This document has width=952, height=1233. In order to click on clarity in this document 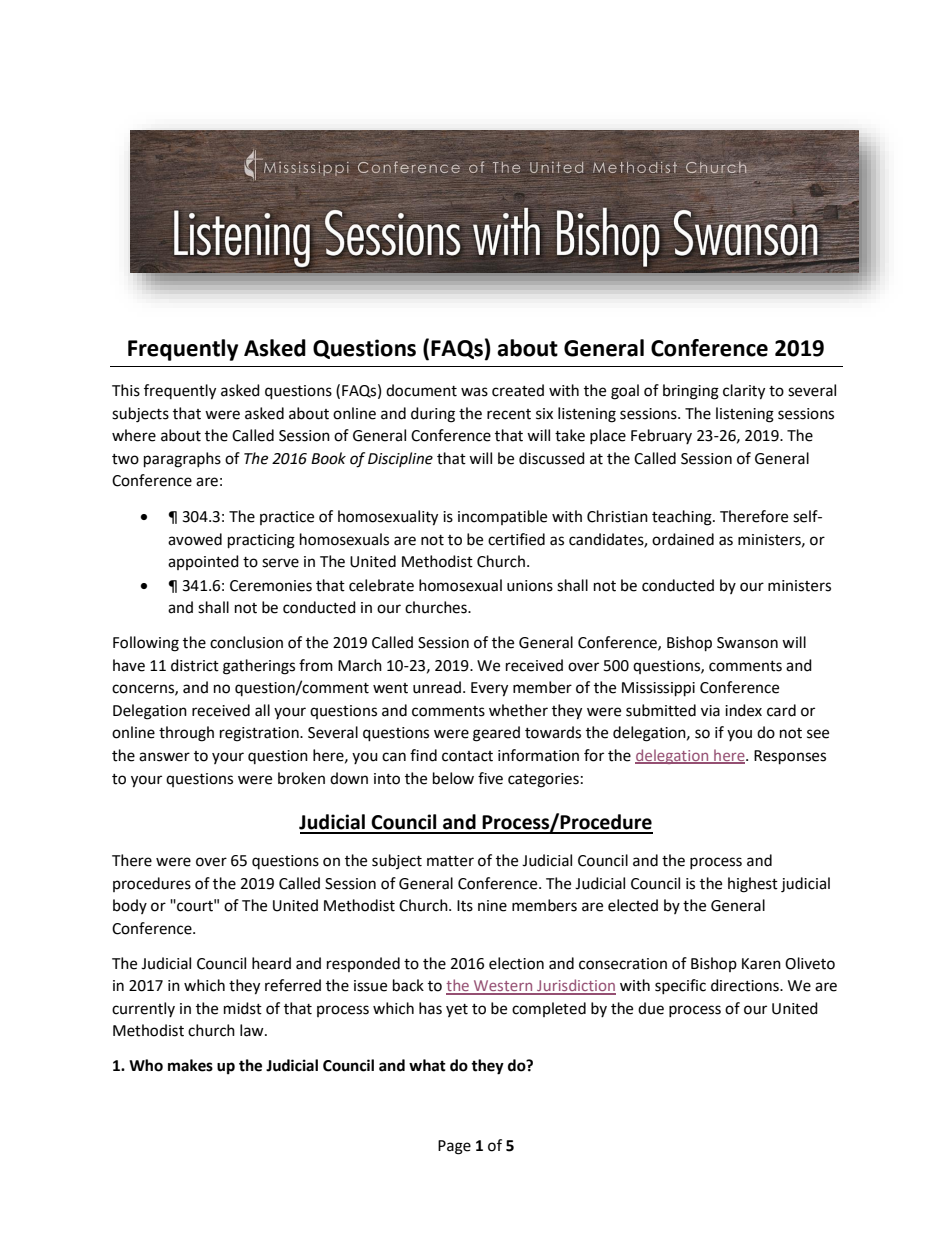, I will do `click(744, 392)`.
